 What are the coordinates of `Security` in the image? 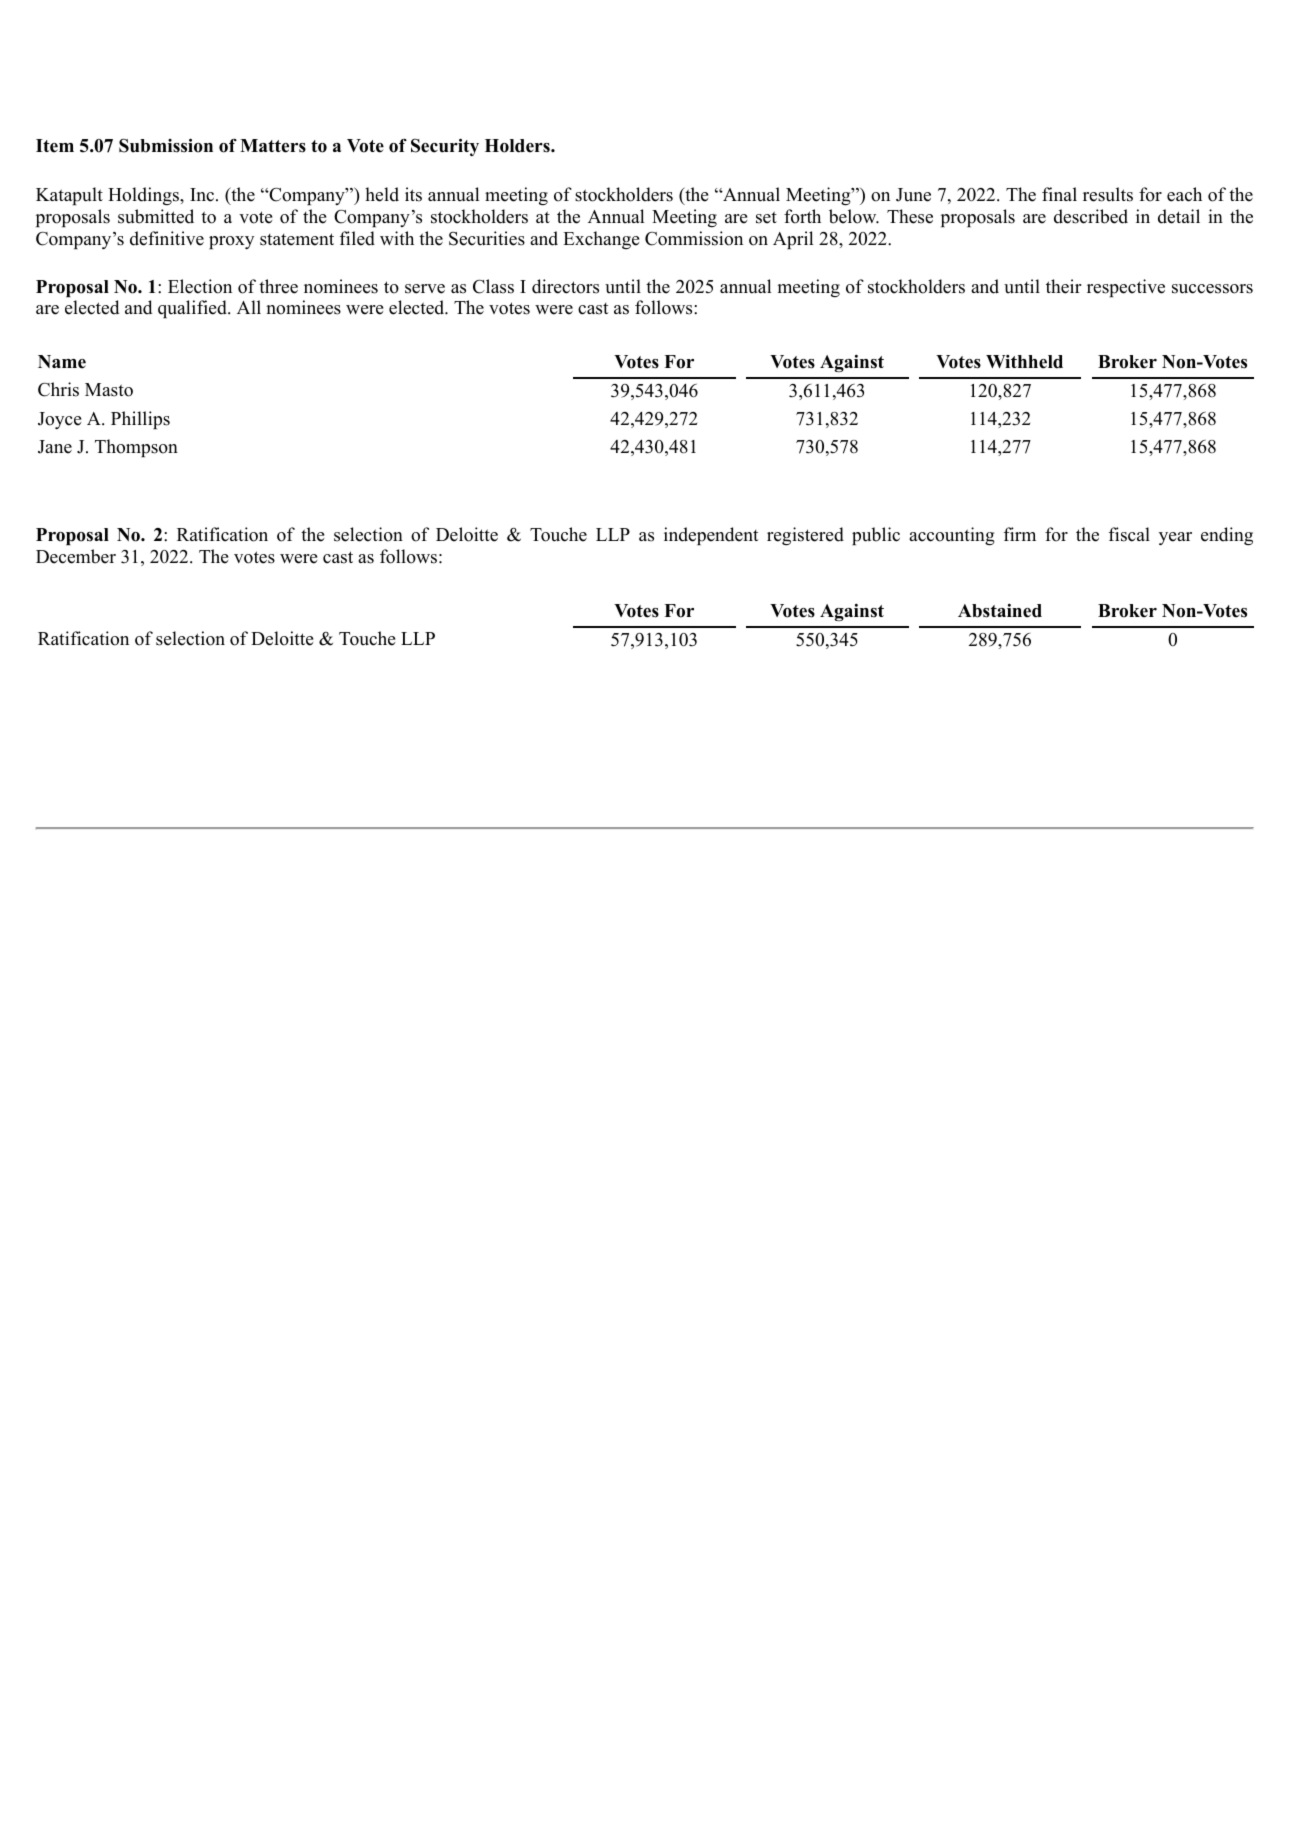 It's located at (445, 147).
